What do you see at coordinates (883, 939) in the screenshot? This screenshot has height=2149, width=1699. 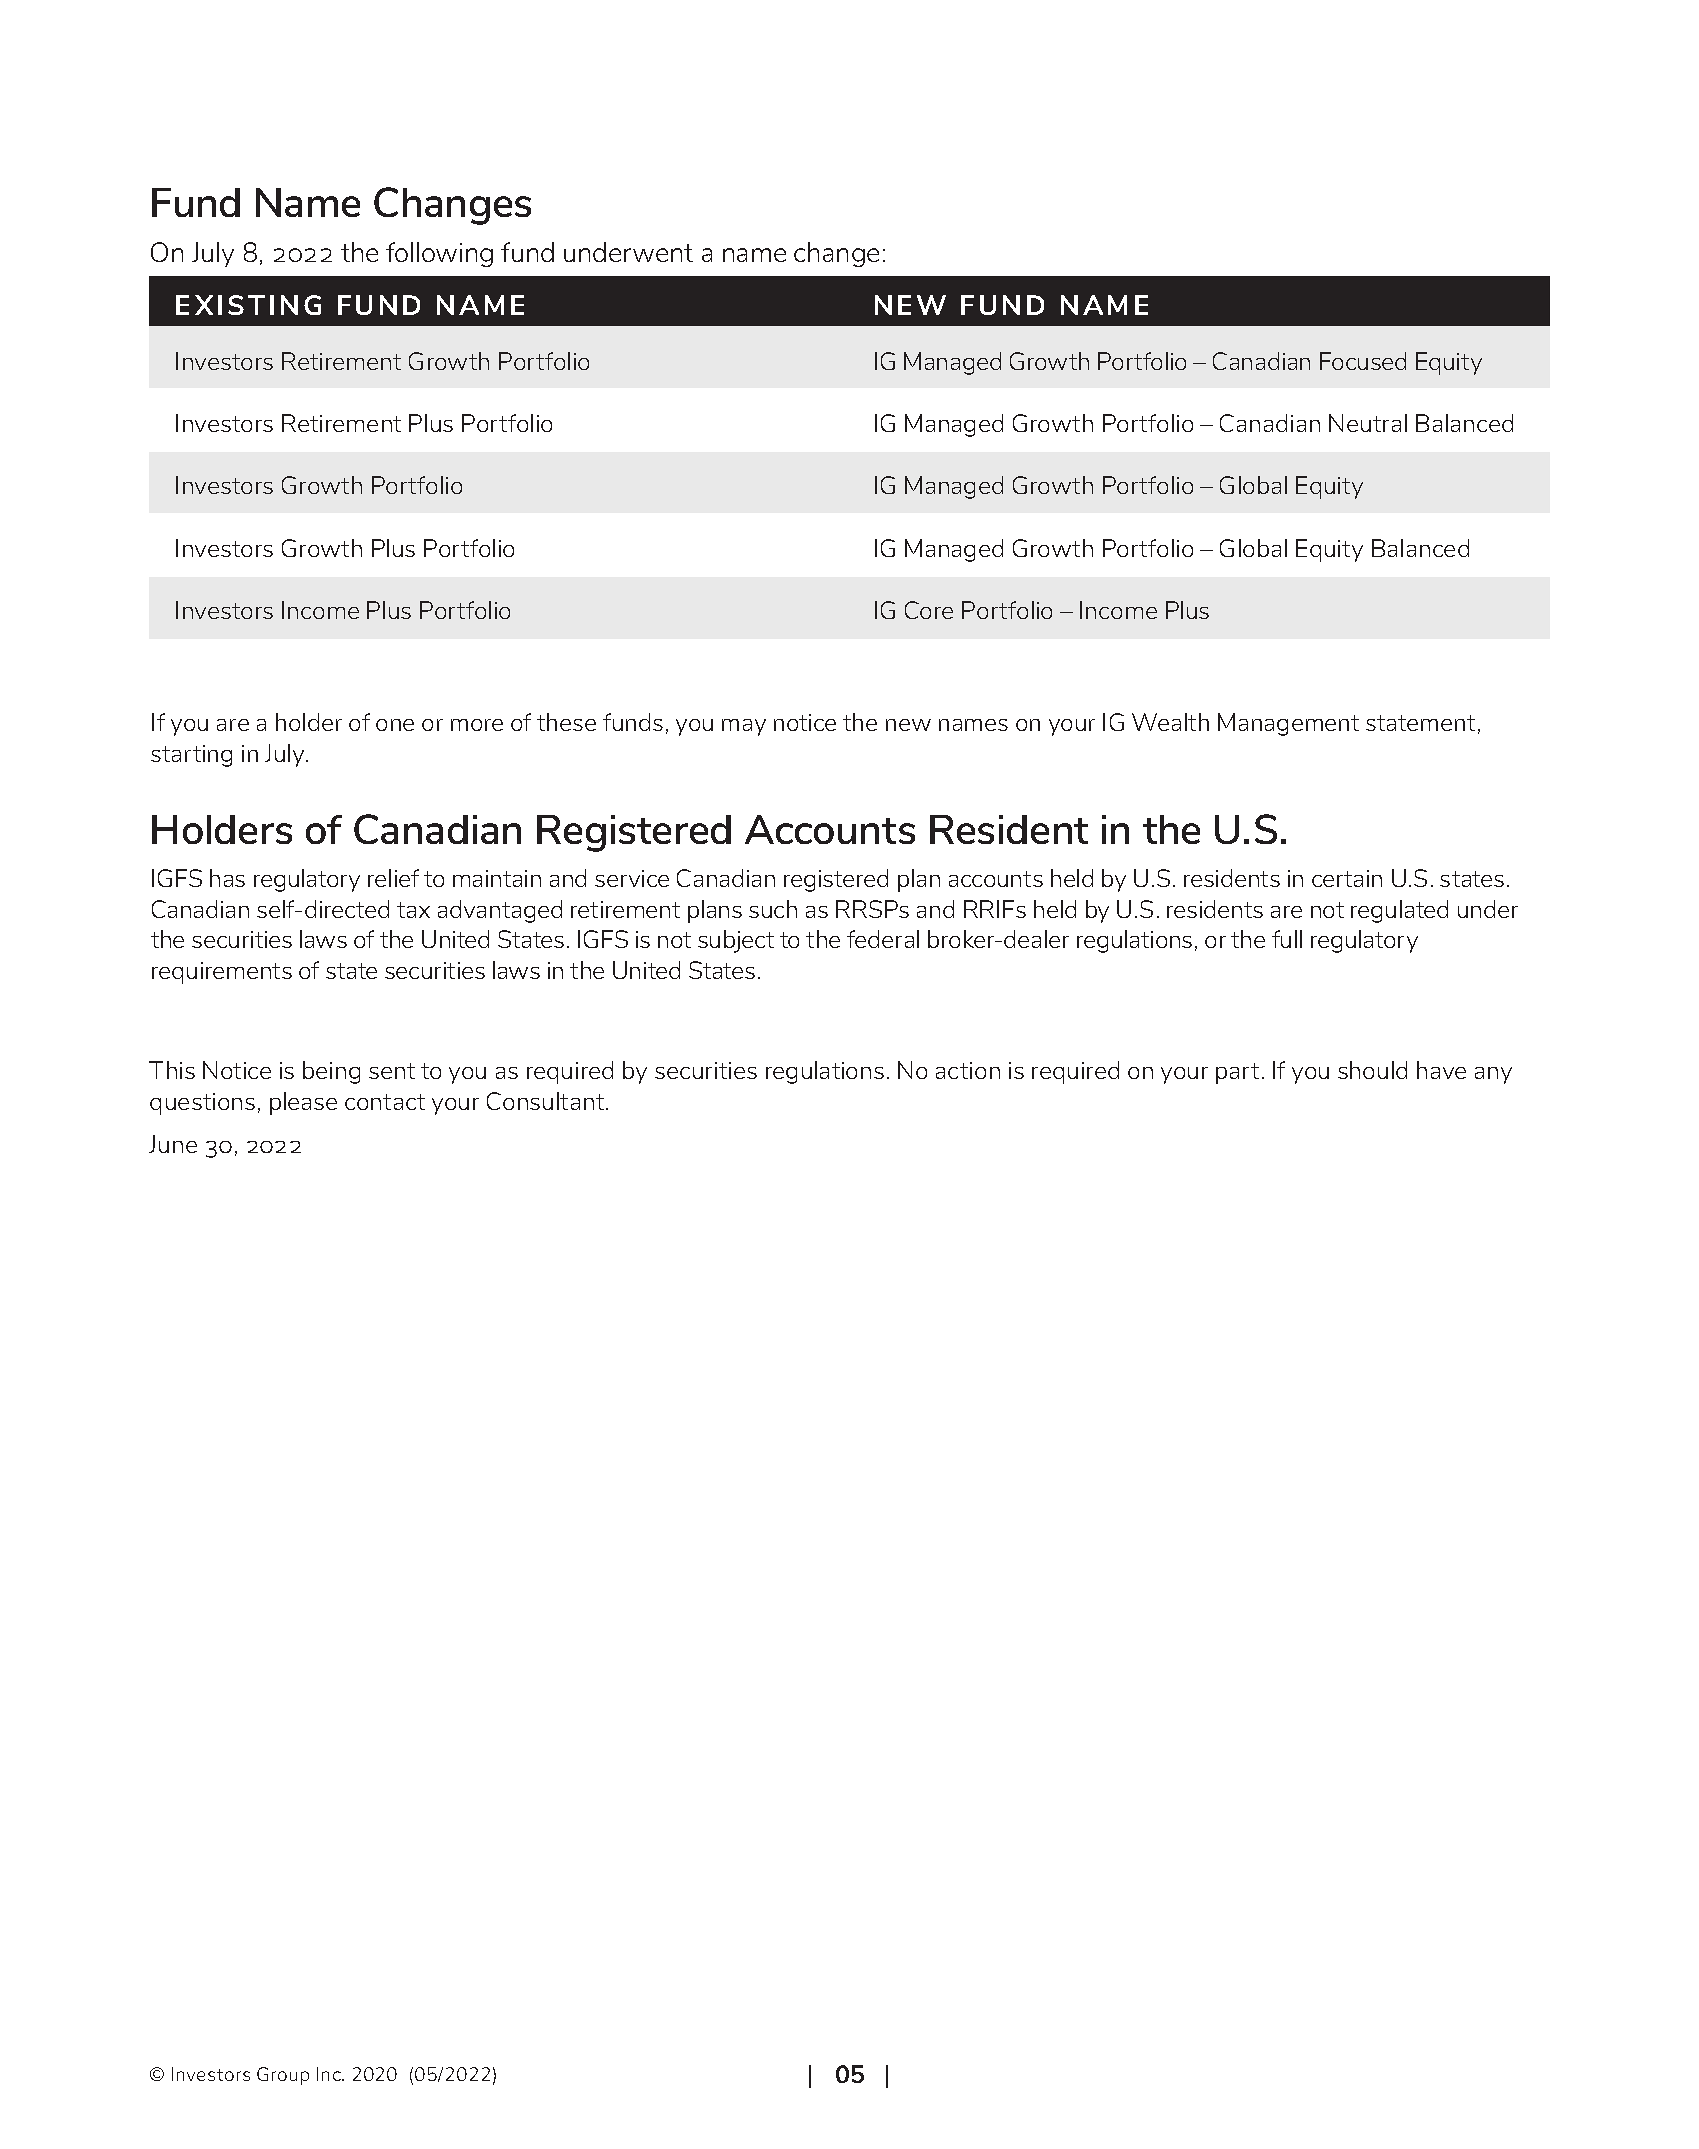 I see `federal` at bounding box center [883, 939].
